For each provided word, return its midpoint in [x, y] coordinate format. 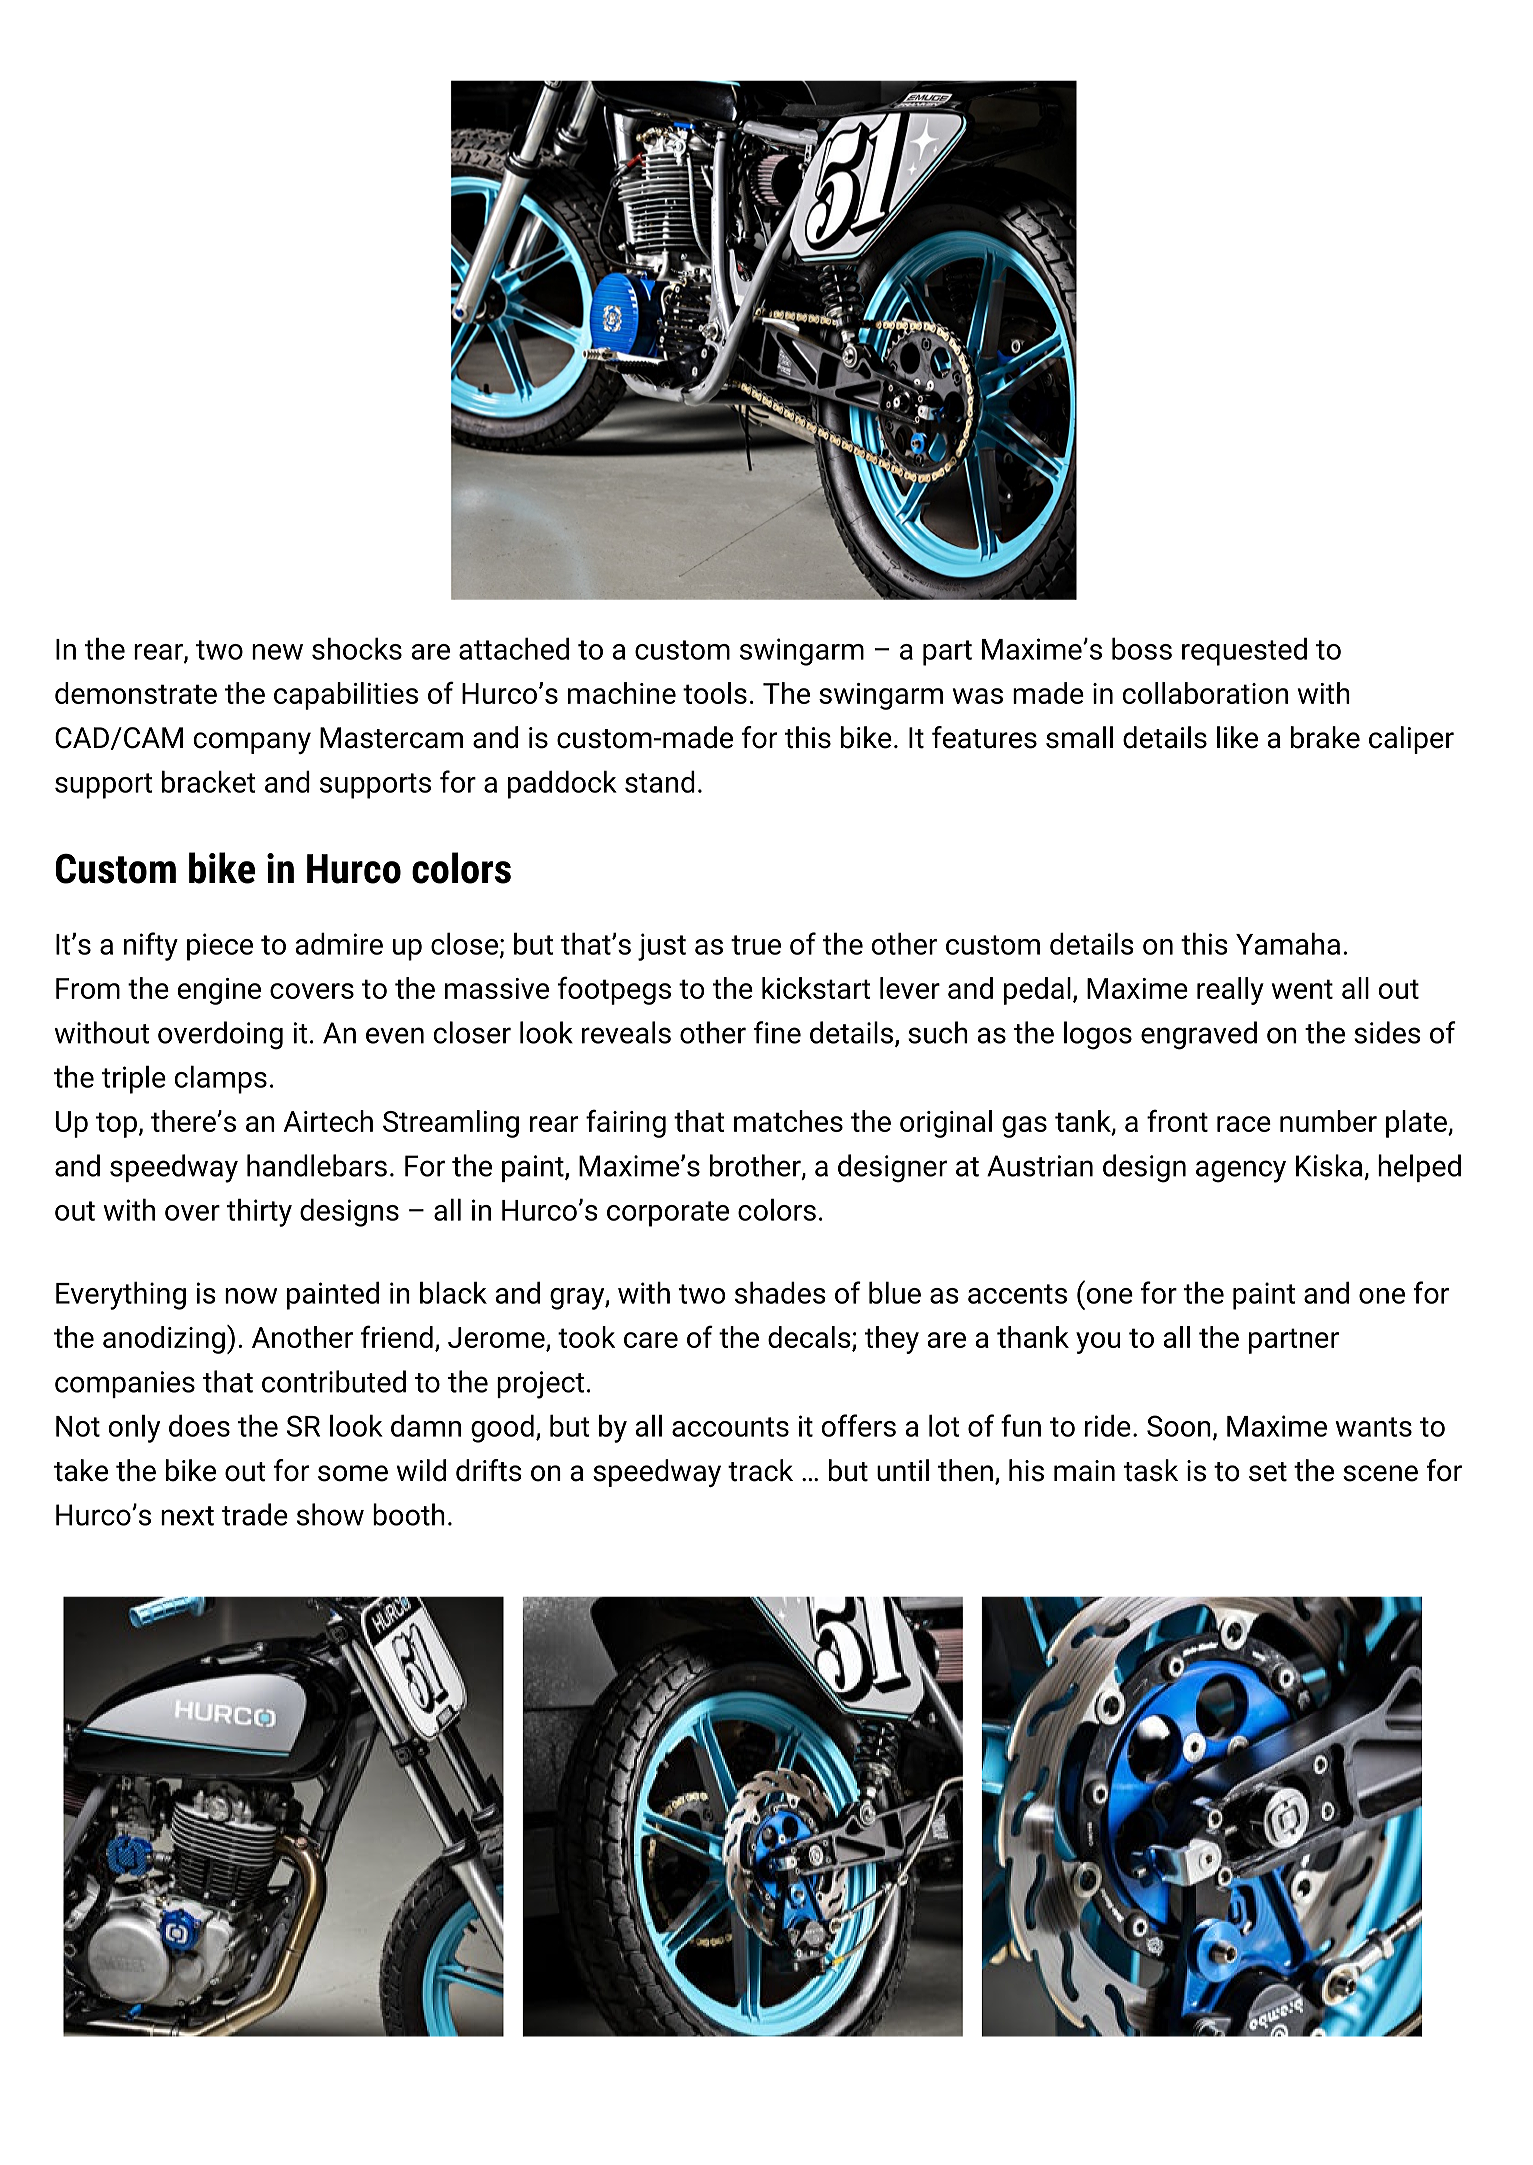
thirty [259, 1212]
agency [1241, 1171]
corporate [668, 1214]
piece [220, 947]
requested [1244, 651]
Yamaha [1288, 943]
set [1268, 1472]
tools [715, 693]
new [277, 652]
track [760, 1470]
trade [255, 1514]
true [756, 945]
